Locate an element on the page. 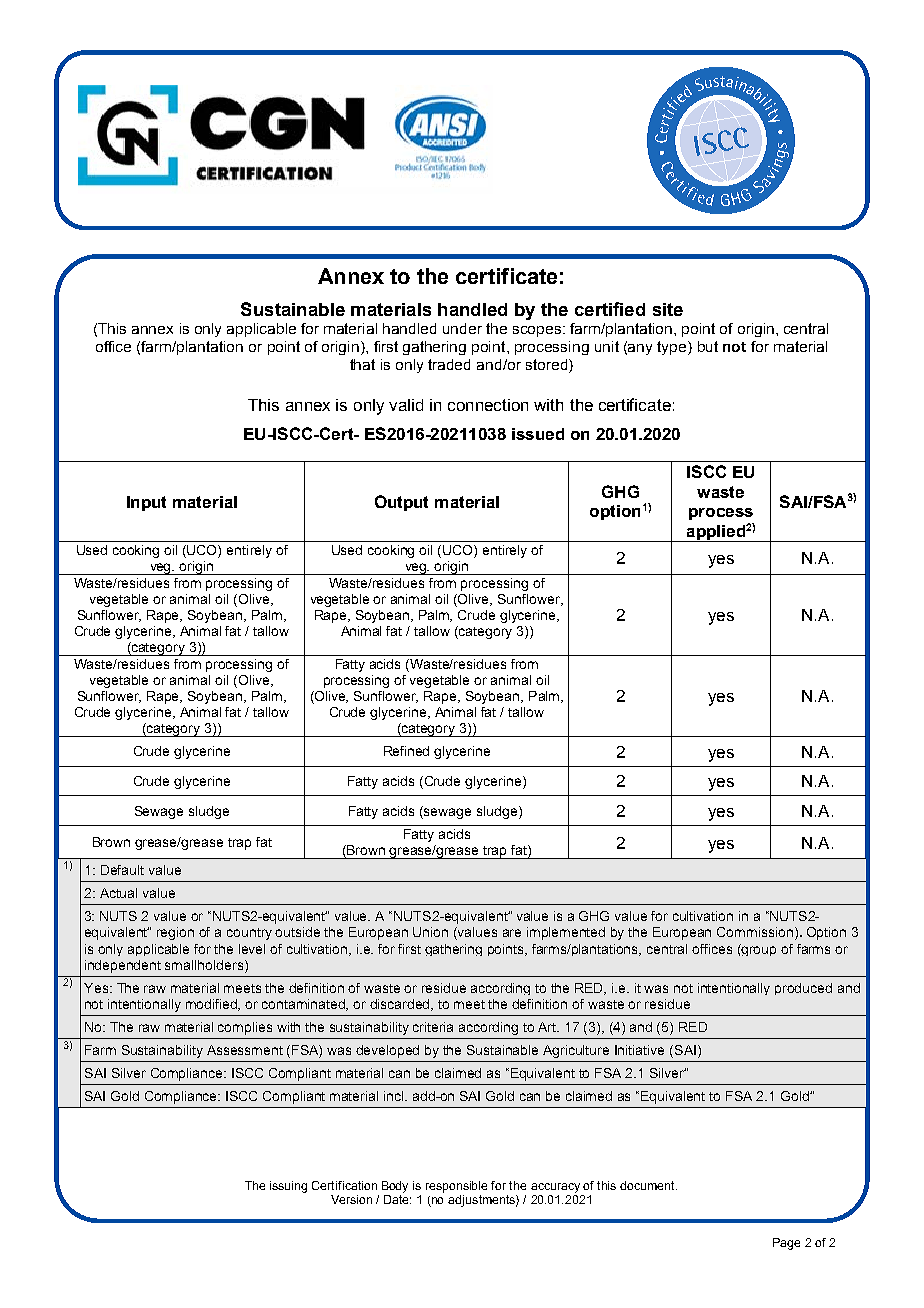  Input is located at coordinates (146, 503).
